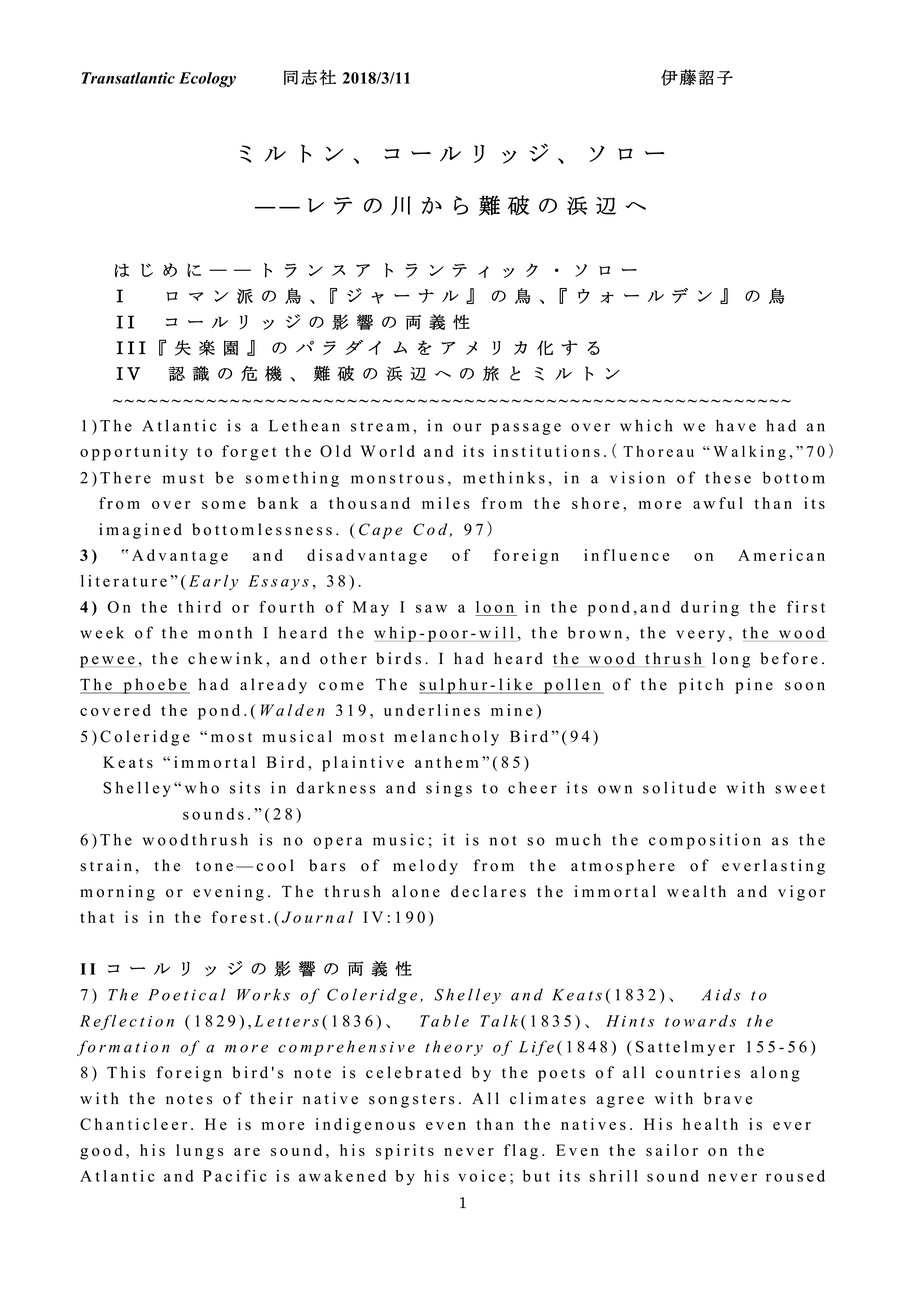 The width and height of the screenshot is (924, 1308). What do you see at coordinates (207, 80) in the screenshot?
I see `Ecology` at bounding box center [207, 80].
